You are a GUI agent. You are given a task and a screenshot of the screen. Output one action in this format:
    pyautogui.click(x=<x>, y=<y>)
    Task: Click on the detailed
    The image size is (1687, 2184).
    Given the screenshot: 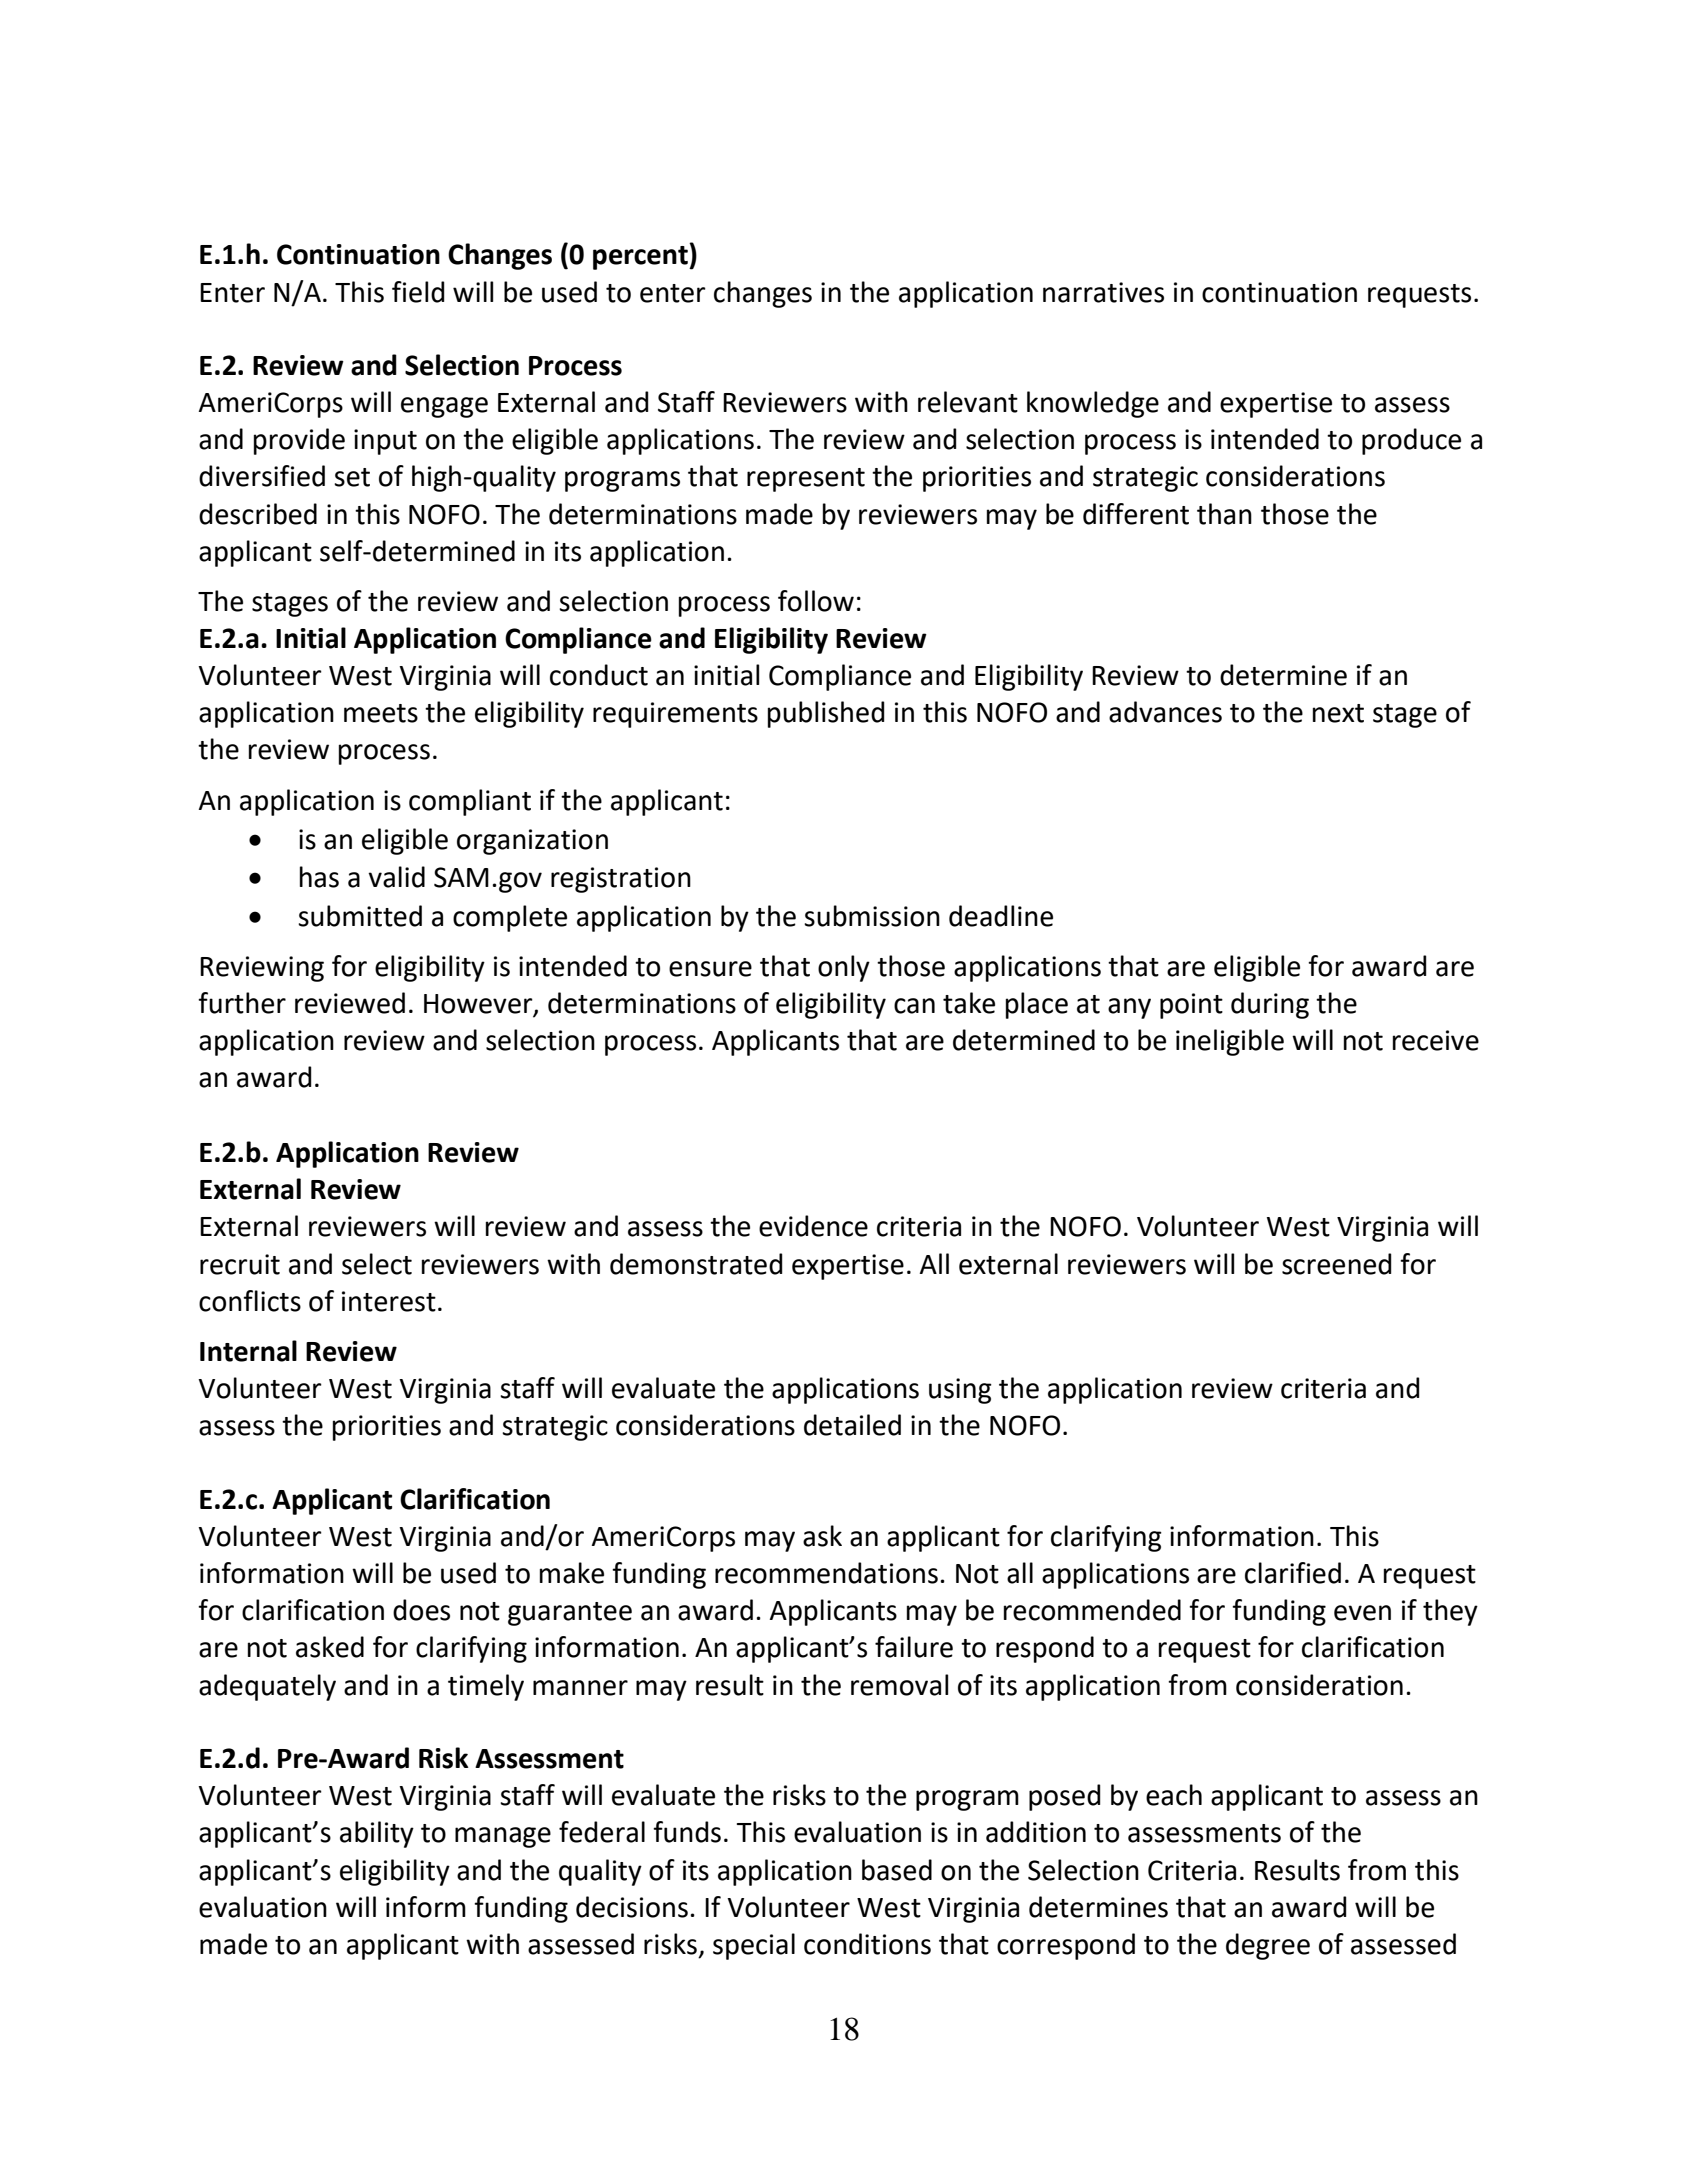 What is the action you would take?
    pyautogui.click(x=852, y=1425)
